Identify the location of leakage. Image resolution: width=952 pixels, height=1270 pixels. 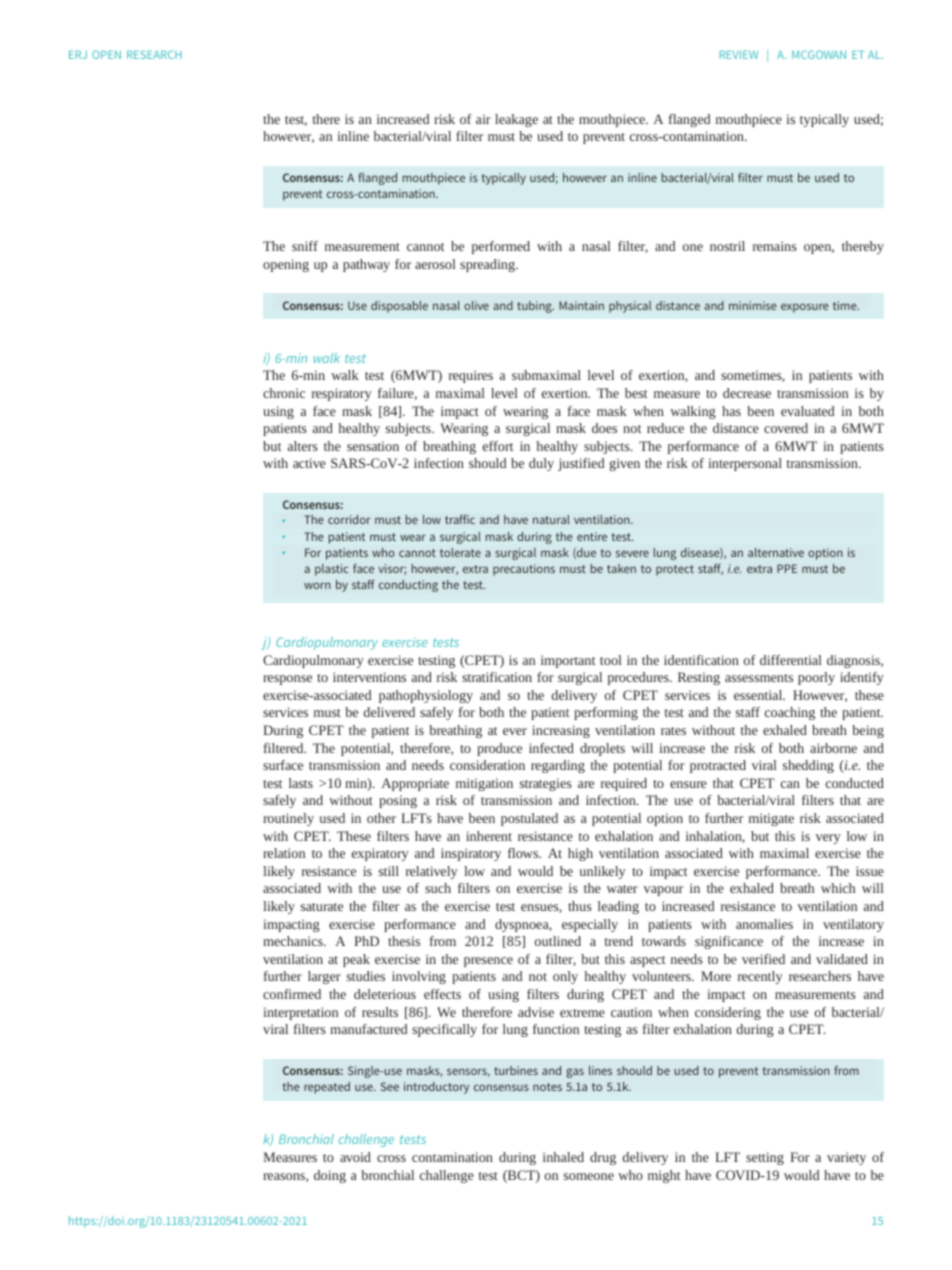
(516, 120).
